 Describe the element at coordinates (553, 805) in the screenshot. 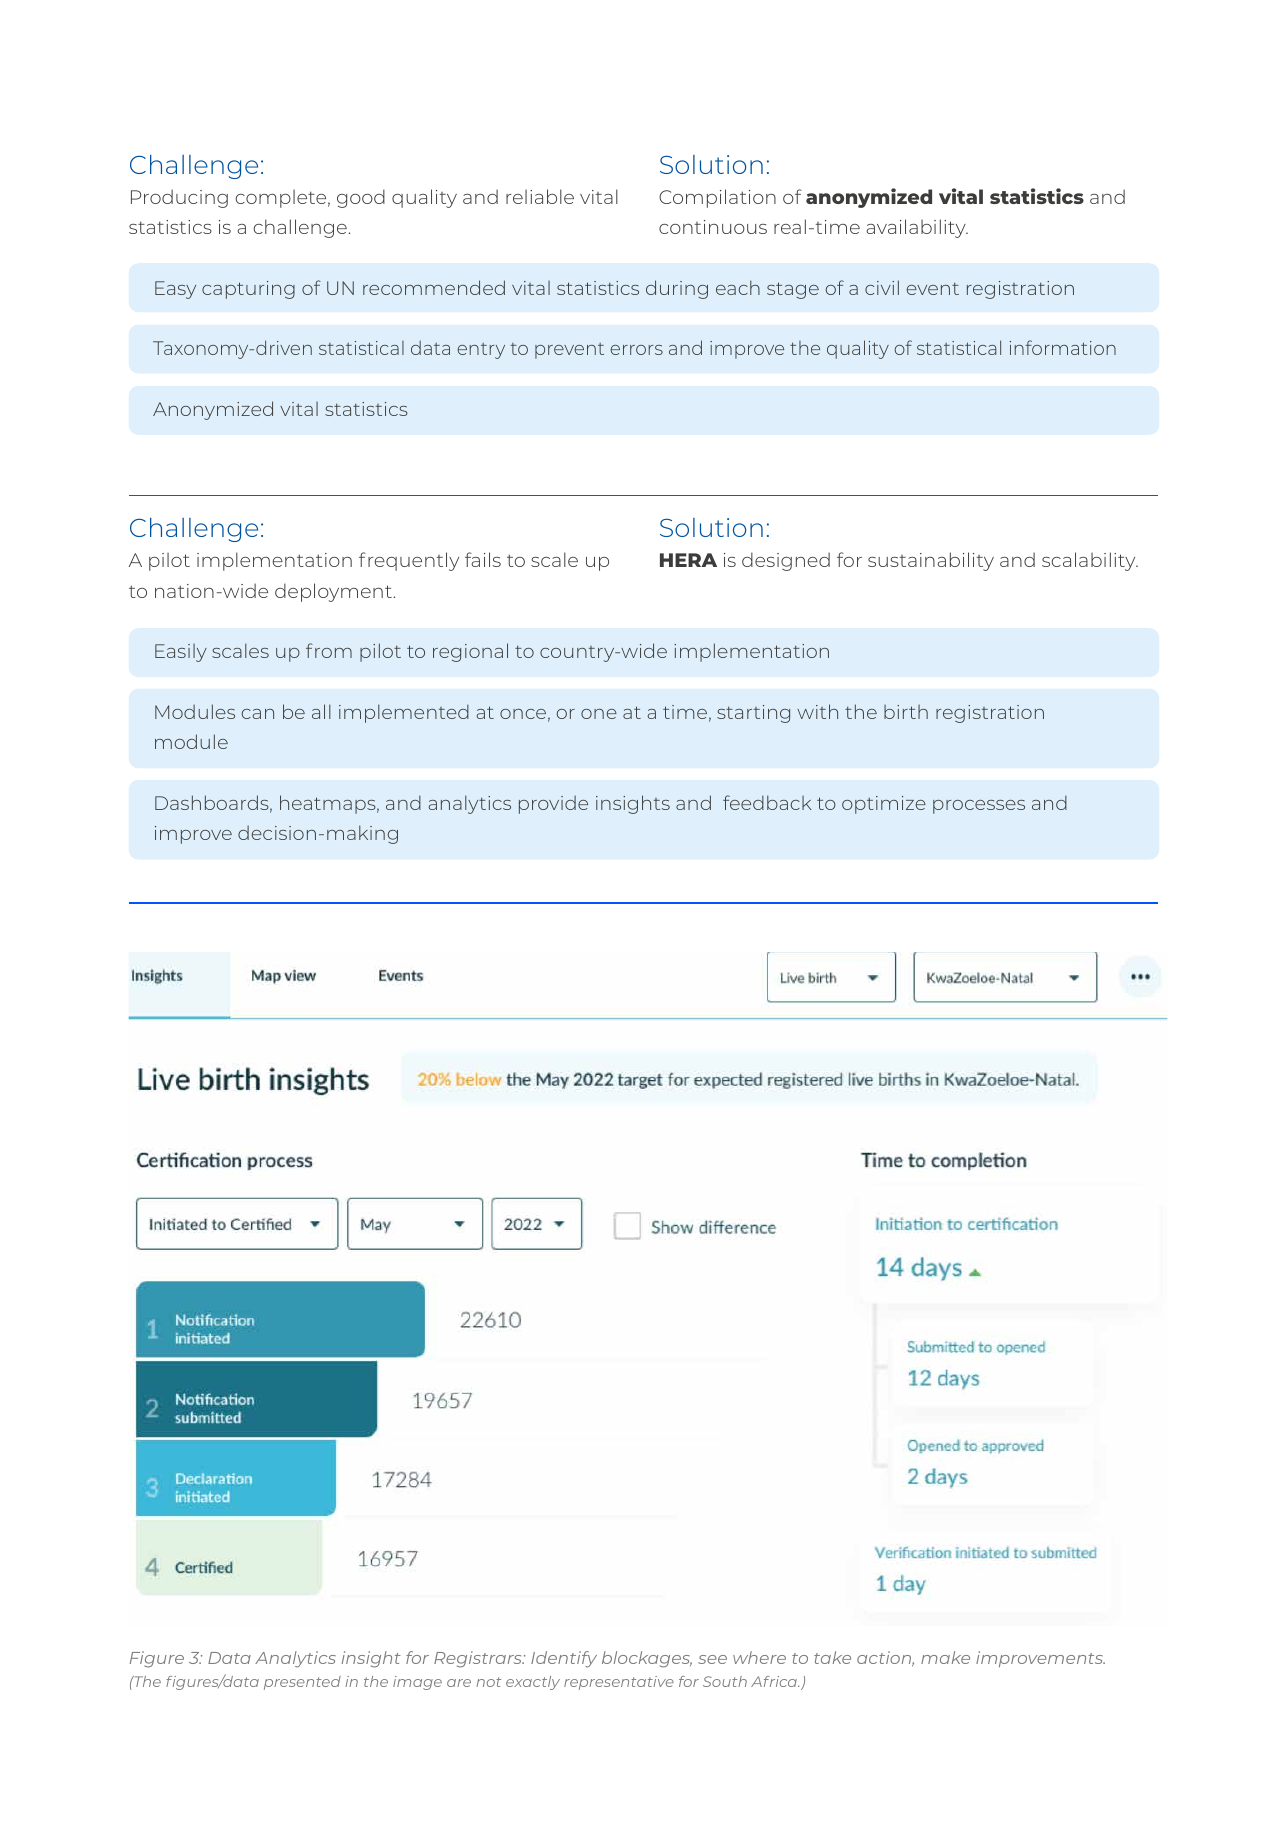

I see `provide` at that location.
